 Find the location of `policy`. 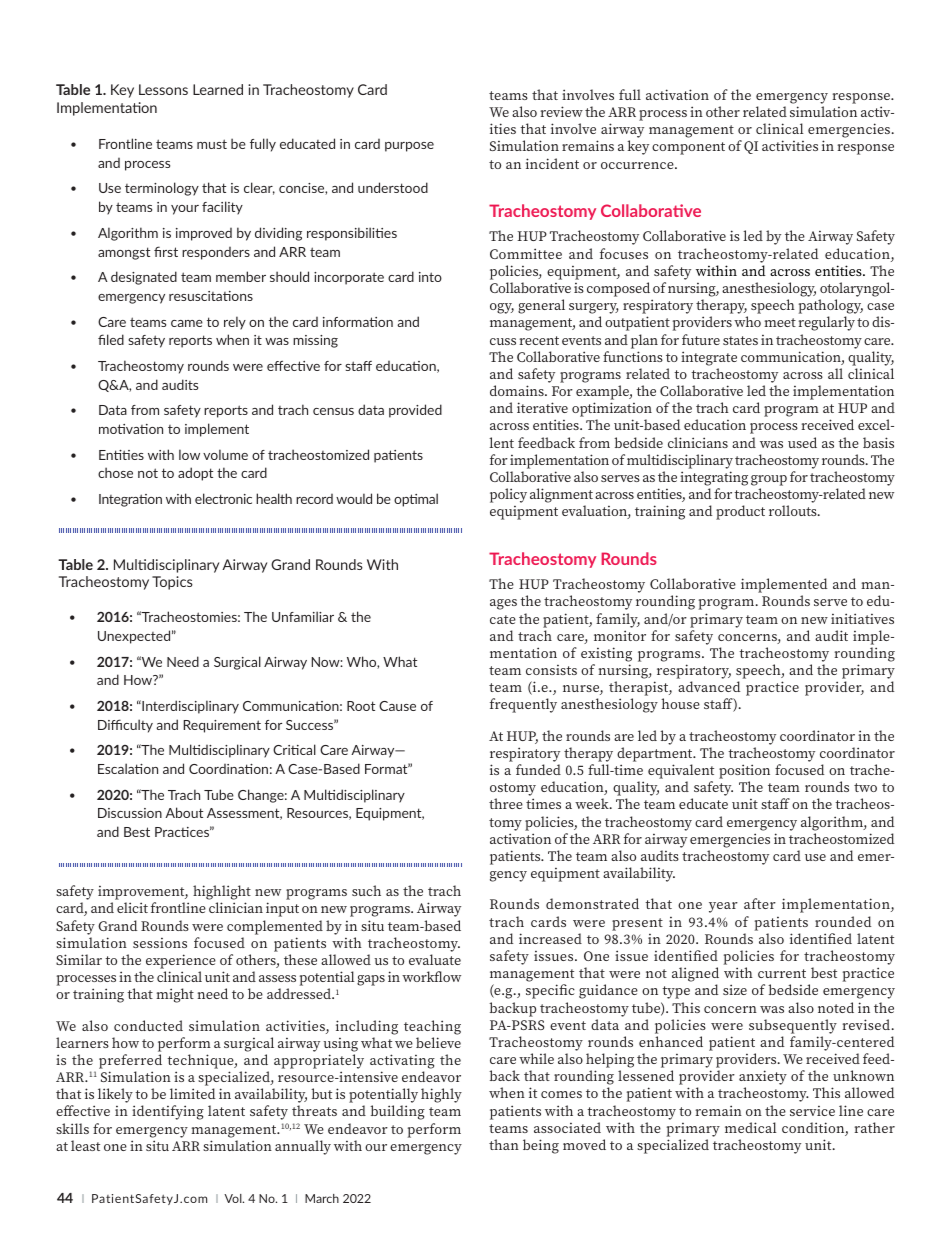

policy is located at coordinates (508, 495).
